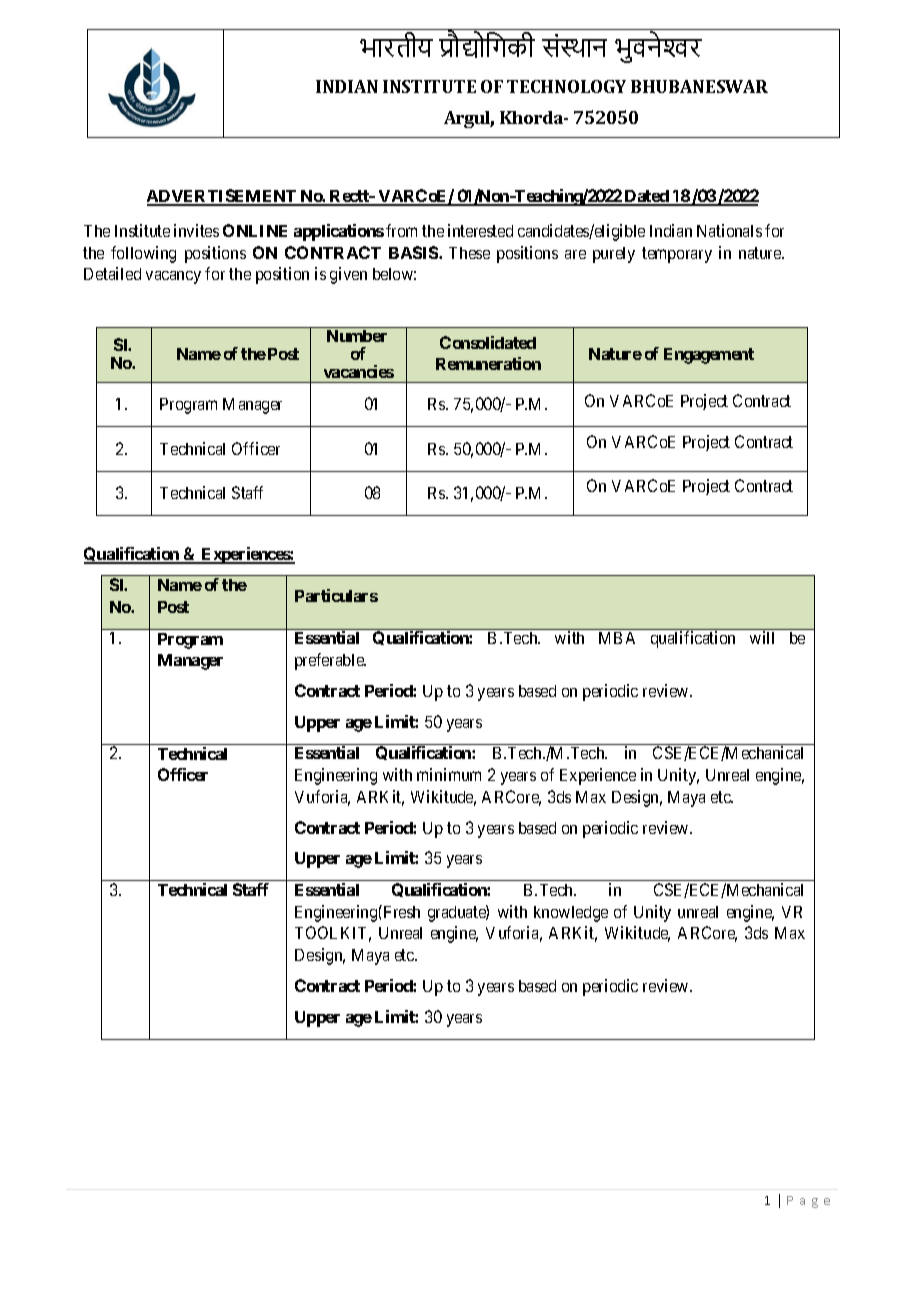 The width and height of the screenshot is (924, 1307). Describe the element at coordinates (359, 371) in the screenshot. I see `vacancies` at that location.
